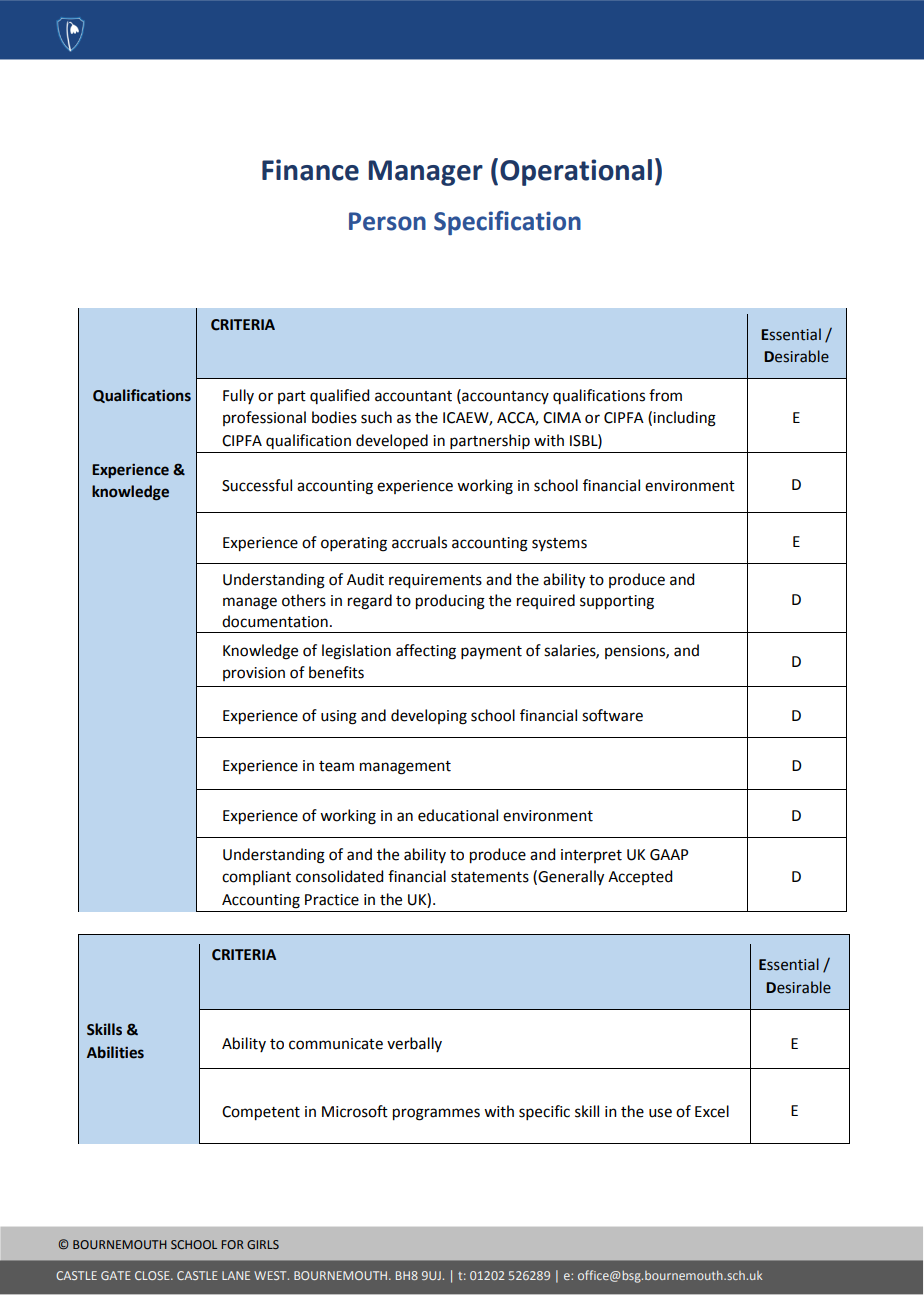 Image resolution: width=924 pixels, height=1308 pixels. I want to click on including, so click(684, 419).
